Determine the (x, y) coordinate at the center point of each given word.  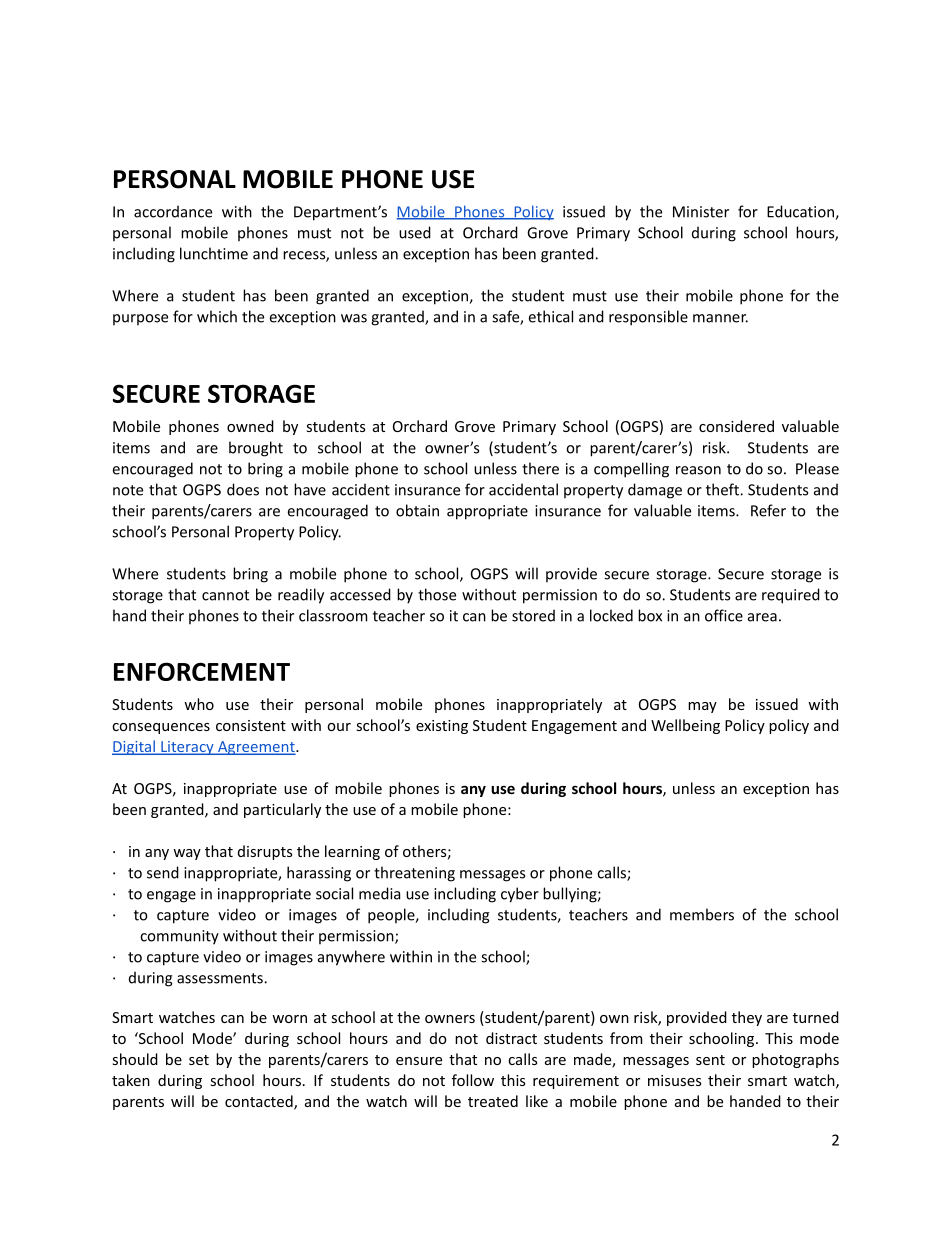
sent (710, 1060)
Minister (701, 212)
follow (473, 1080)
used (415, 232)
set (199, 1060)
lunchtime (214, 253)
